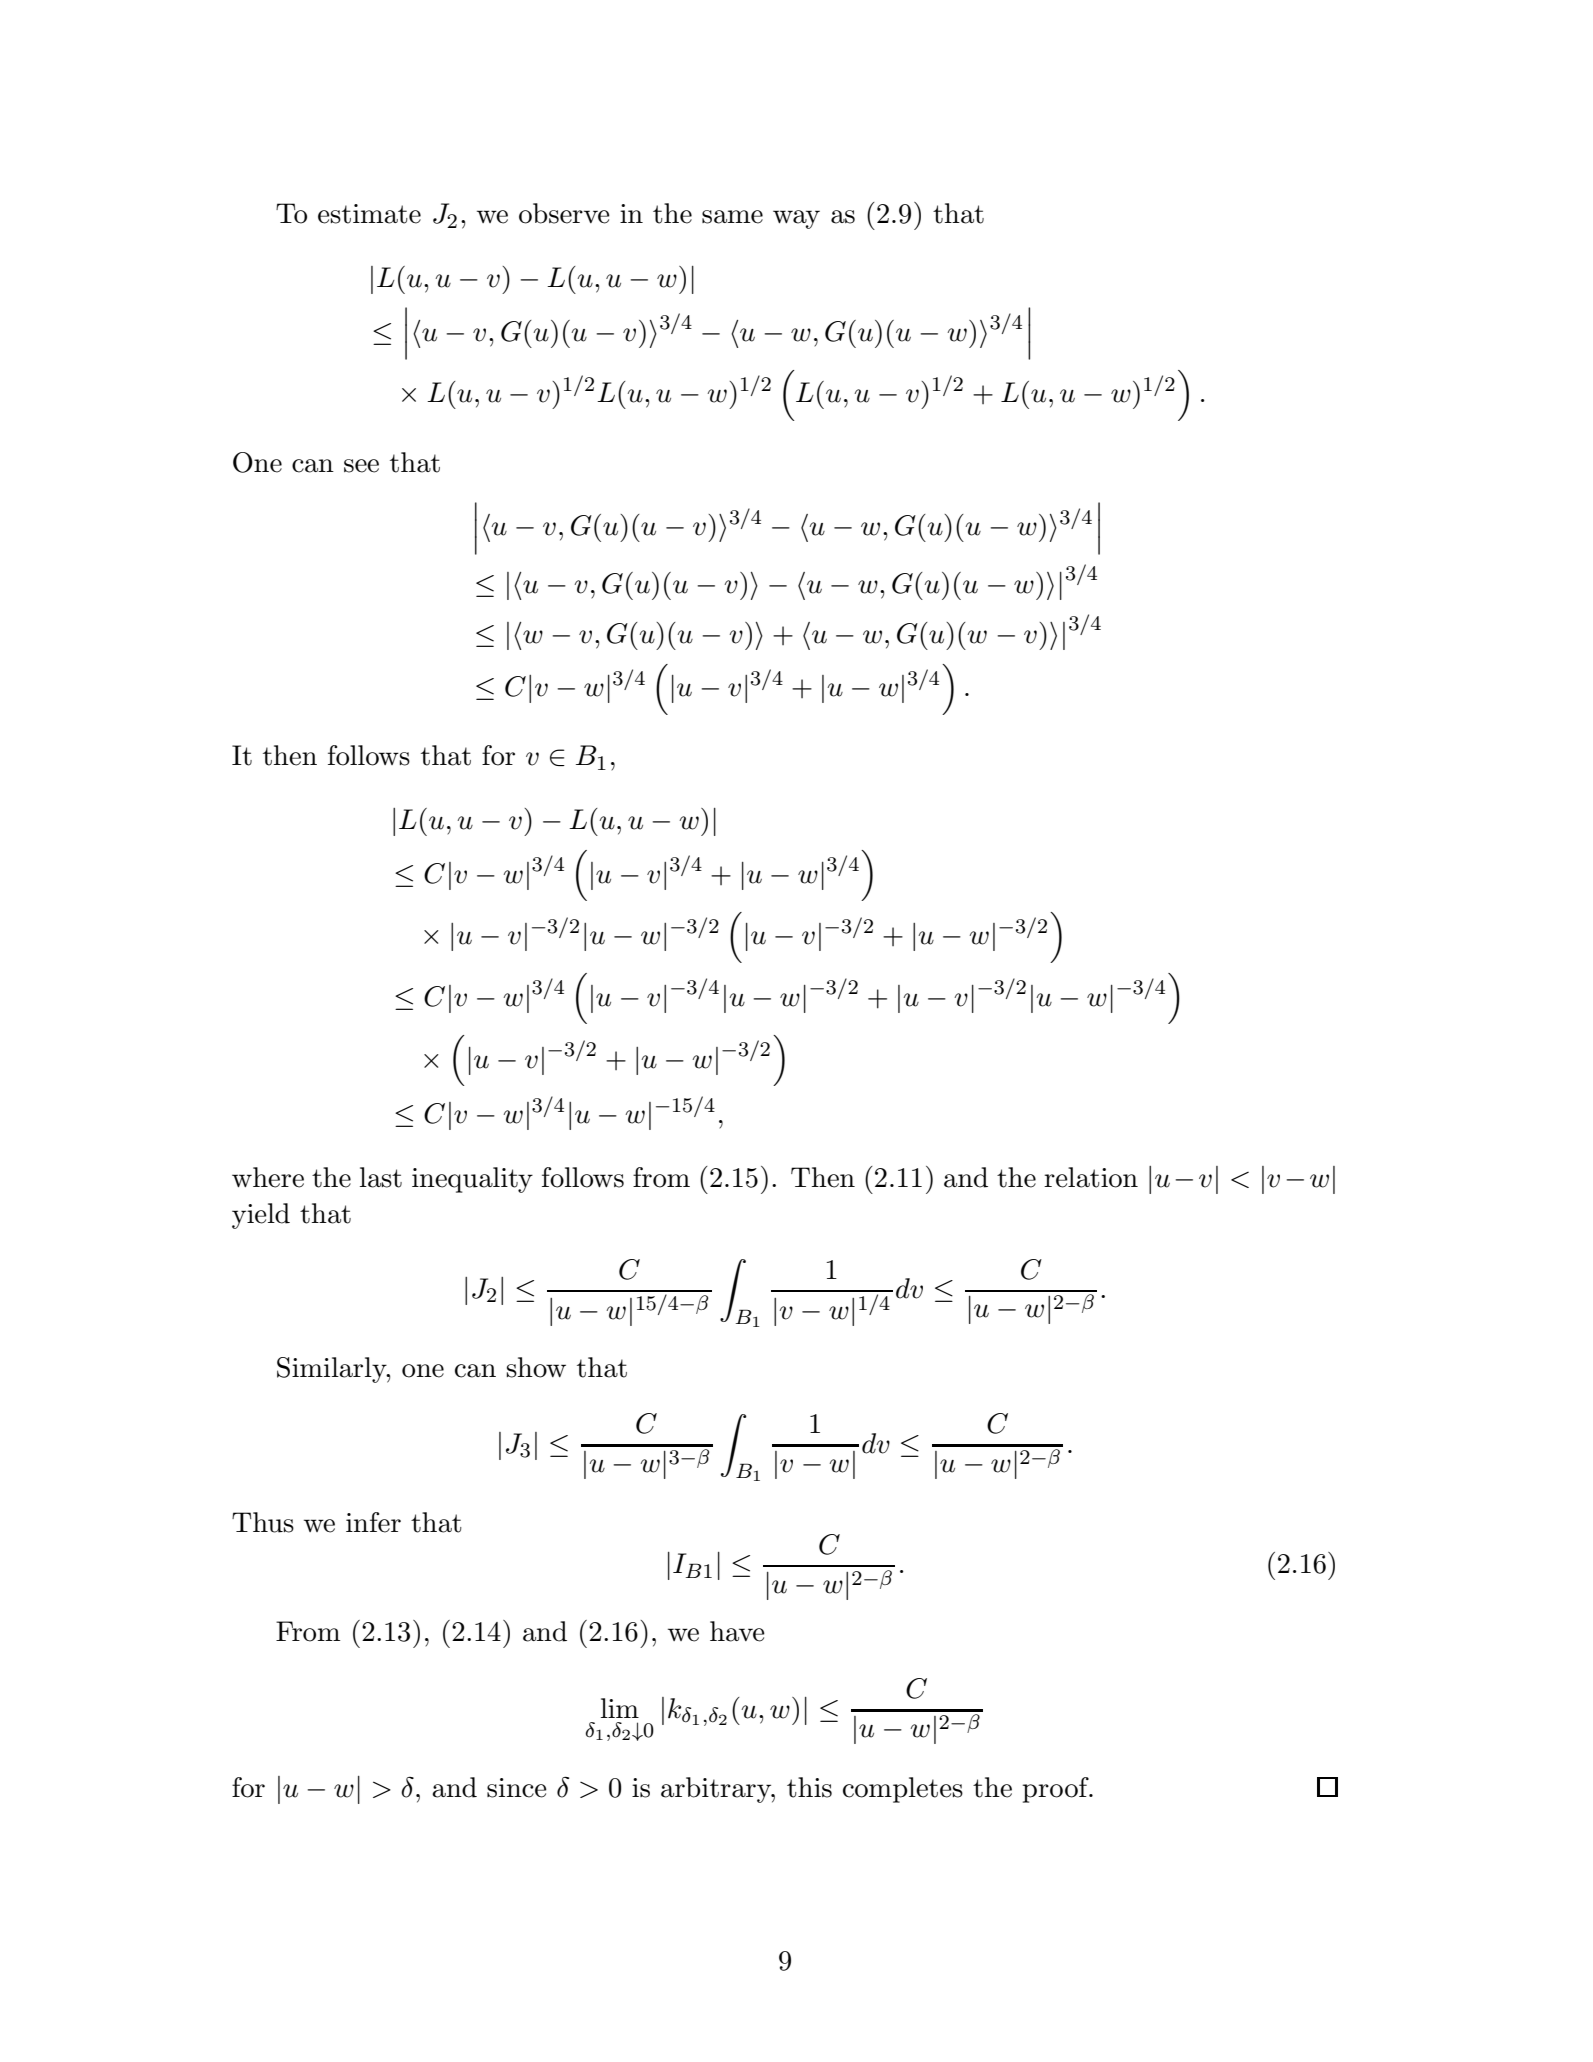  Describe the element at coordinates (472, 1180) in the screenshot. I see `inequality` at that location.
